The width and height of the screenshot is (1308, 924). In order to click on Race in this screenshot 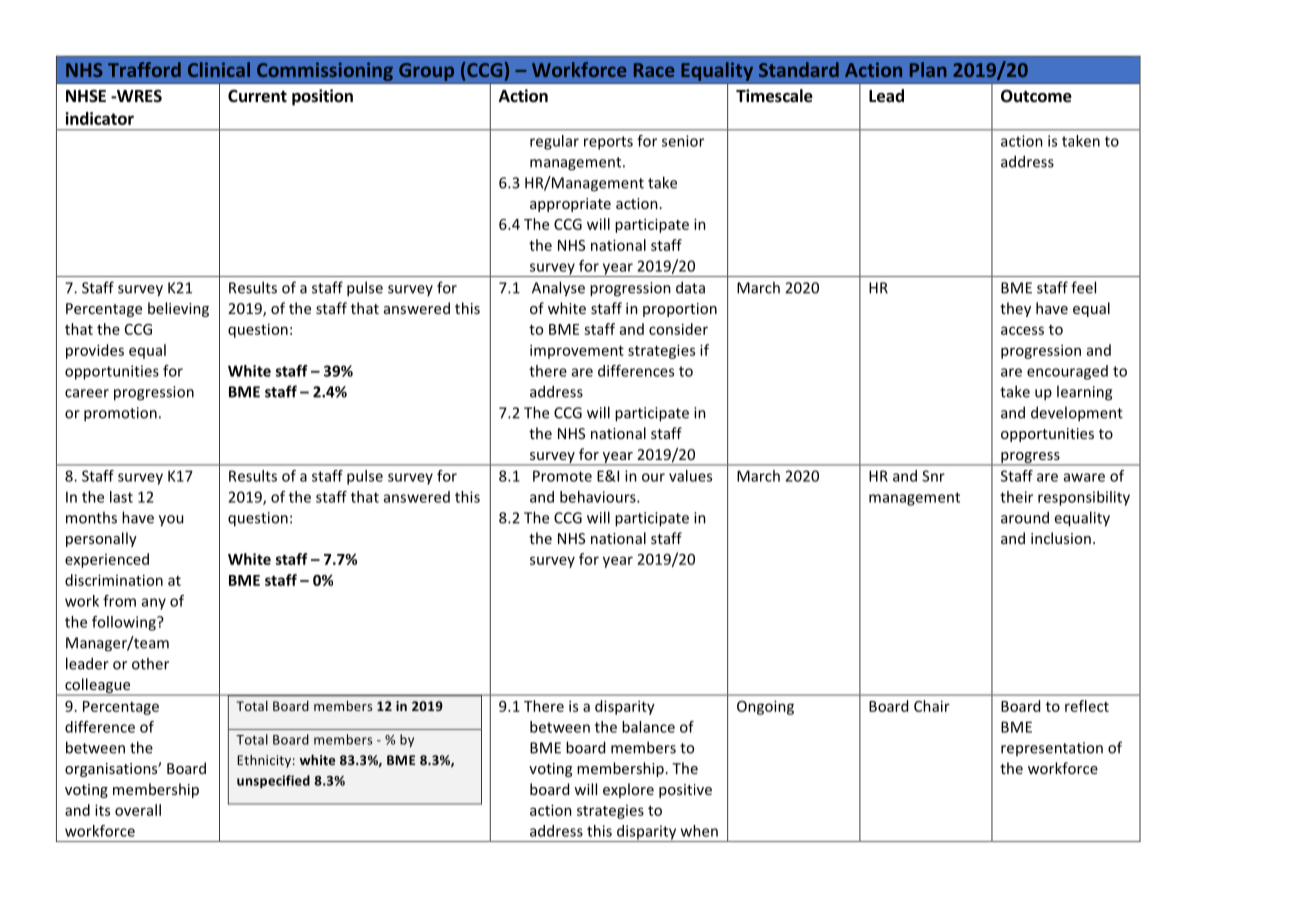, I will do `click(654, 70)`.
